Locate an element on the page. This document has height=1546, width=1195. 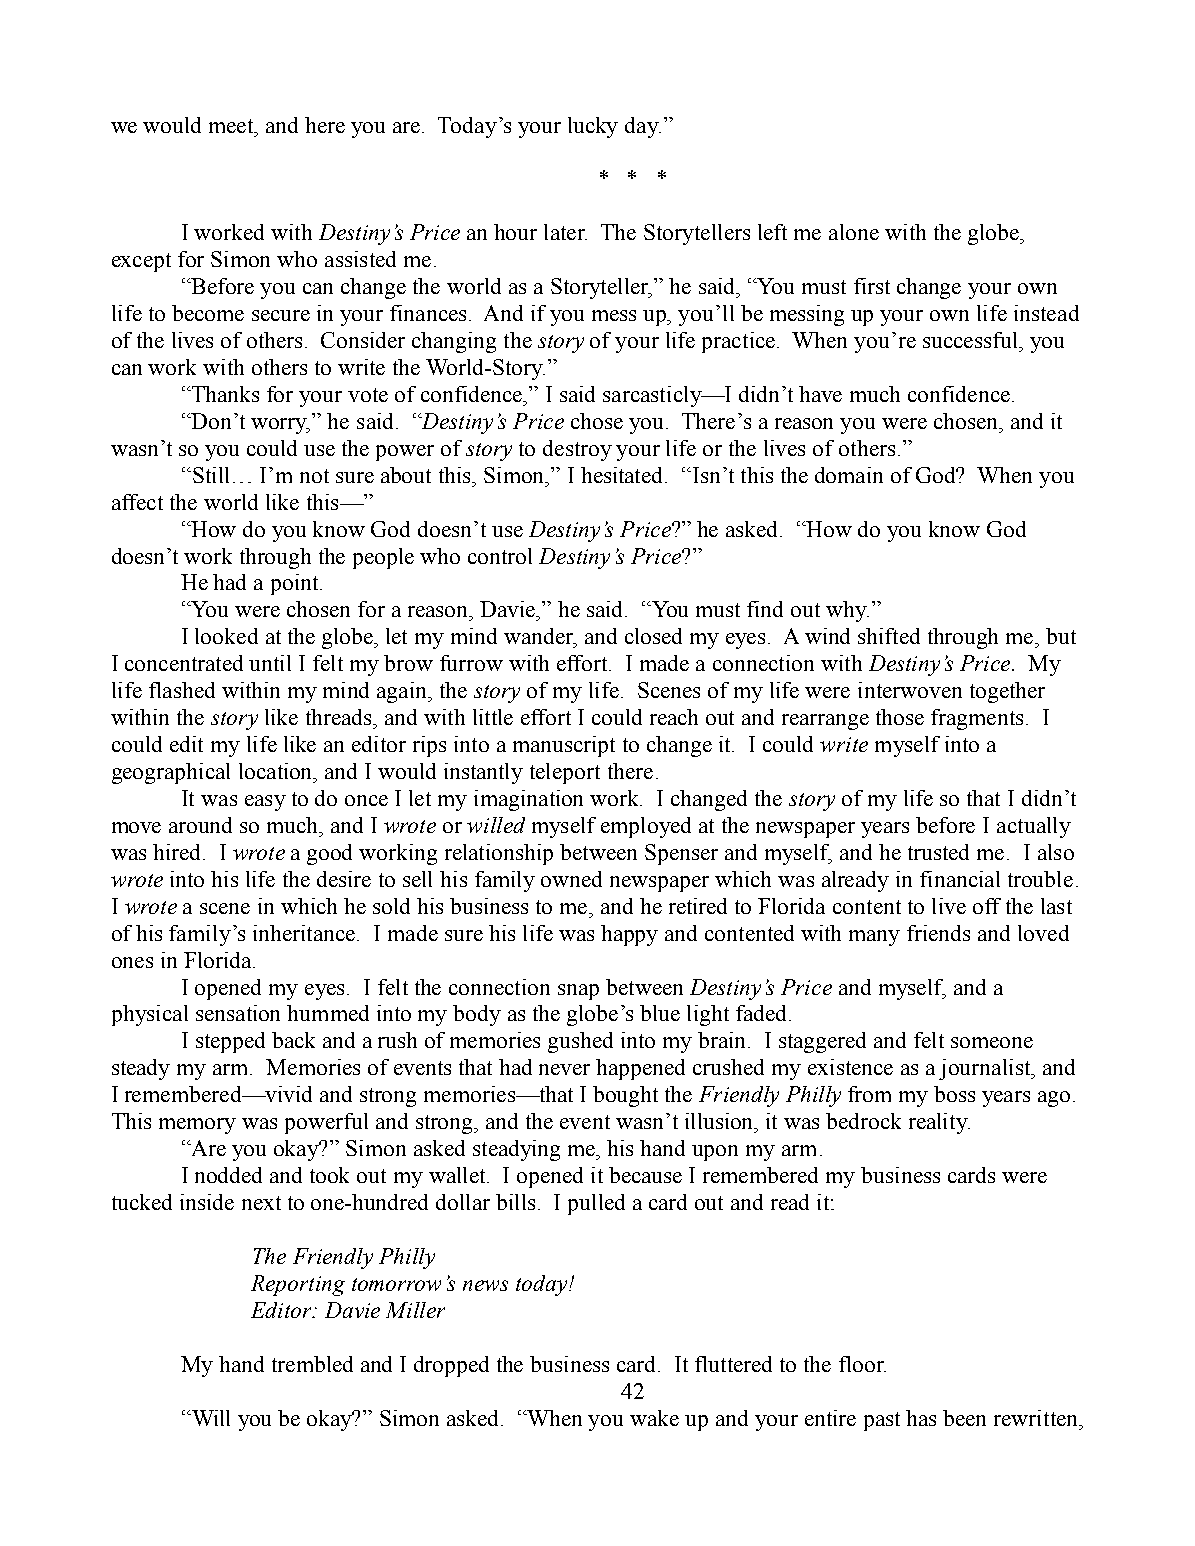
friends is located at coordinates (938, 933).
